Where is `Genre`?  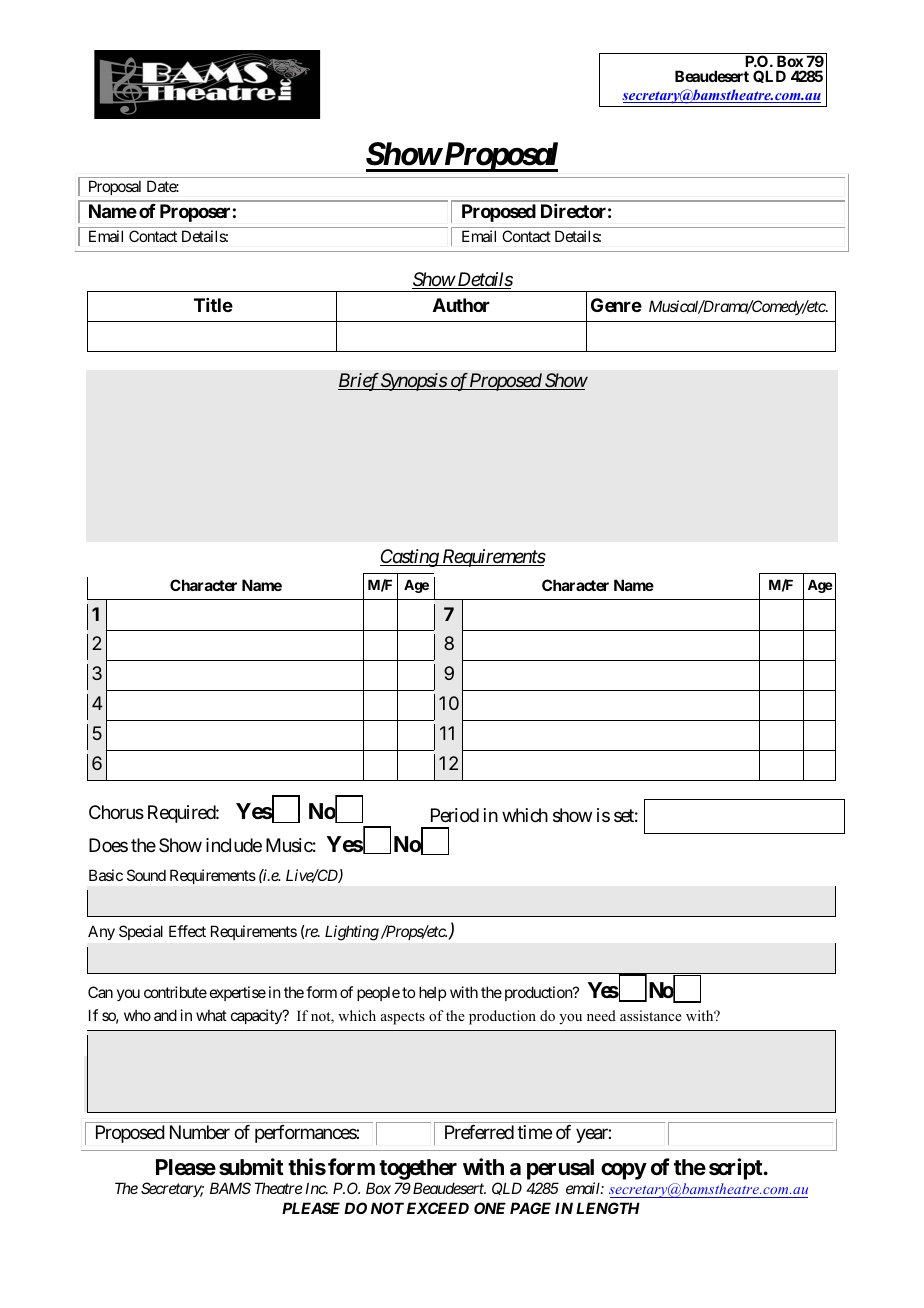
Genre is located at coordinates (616, 305).
